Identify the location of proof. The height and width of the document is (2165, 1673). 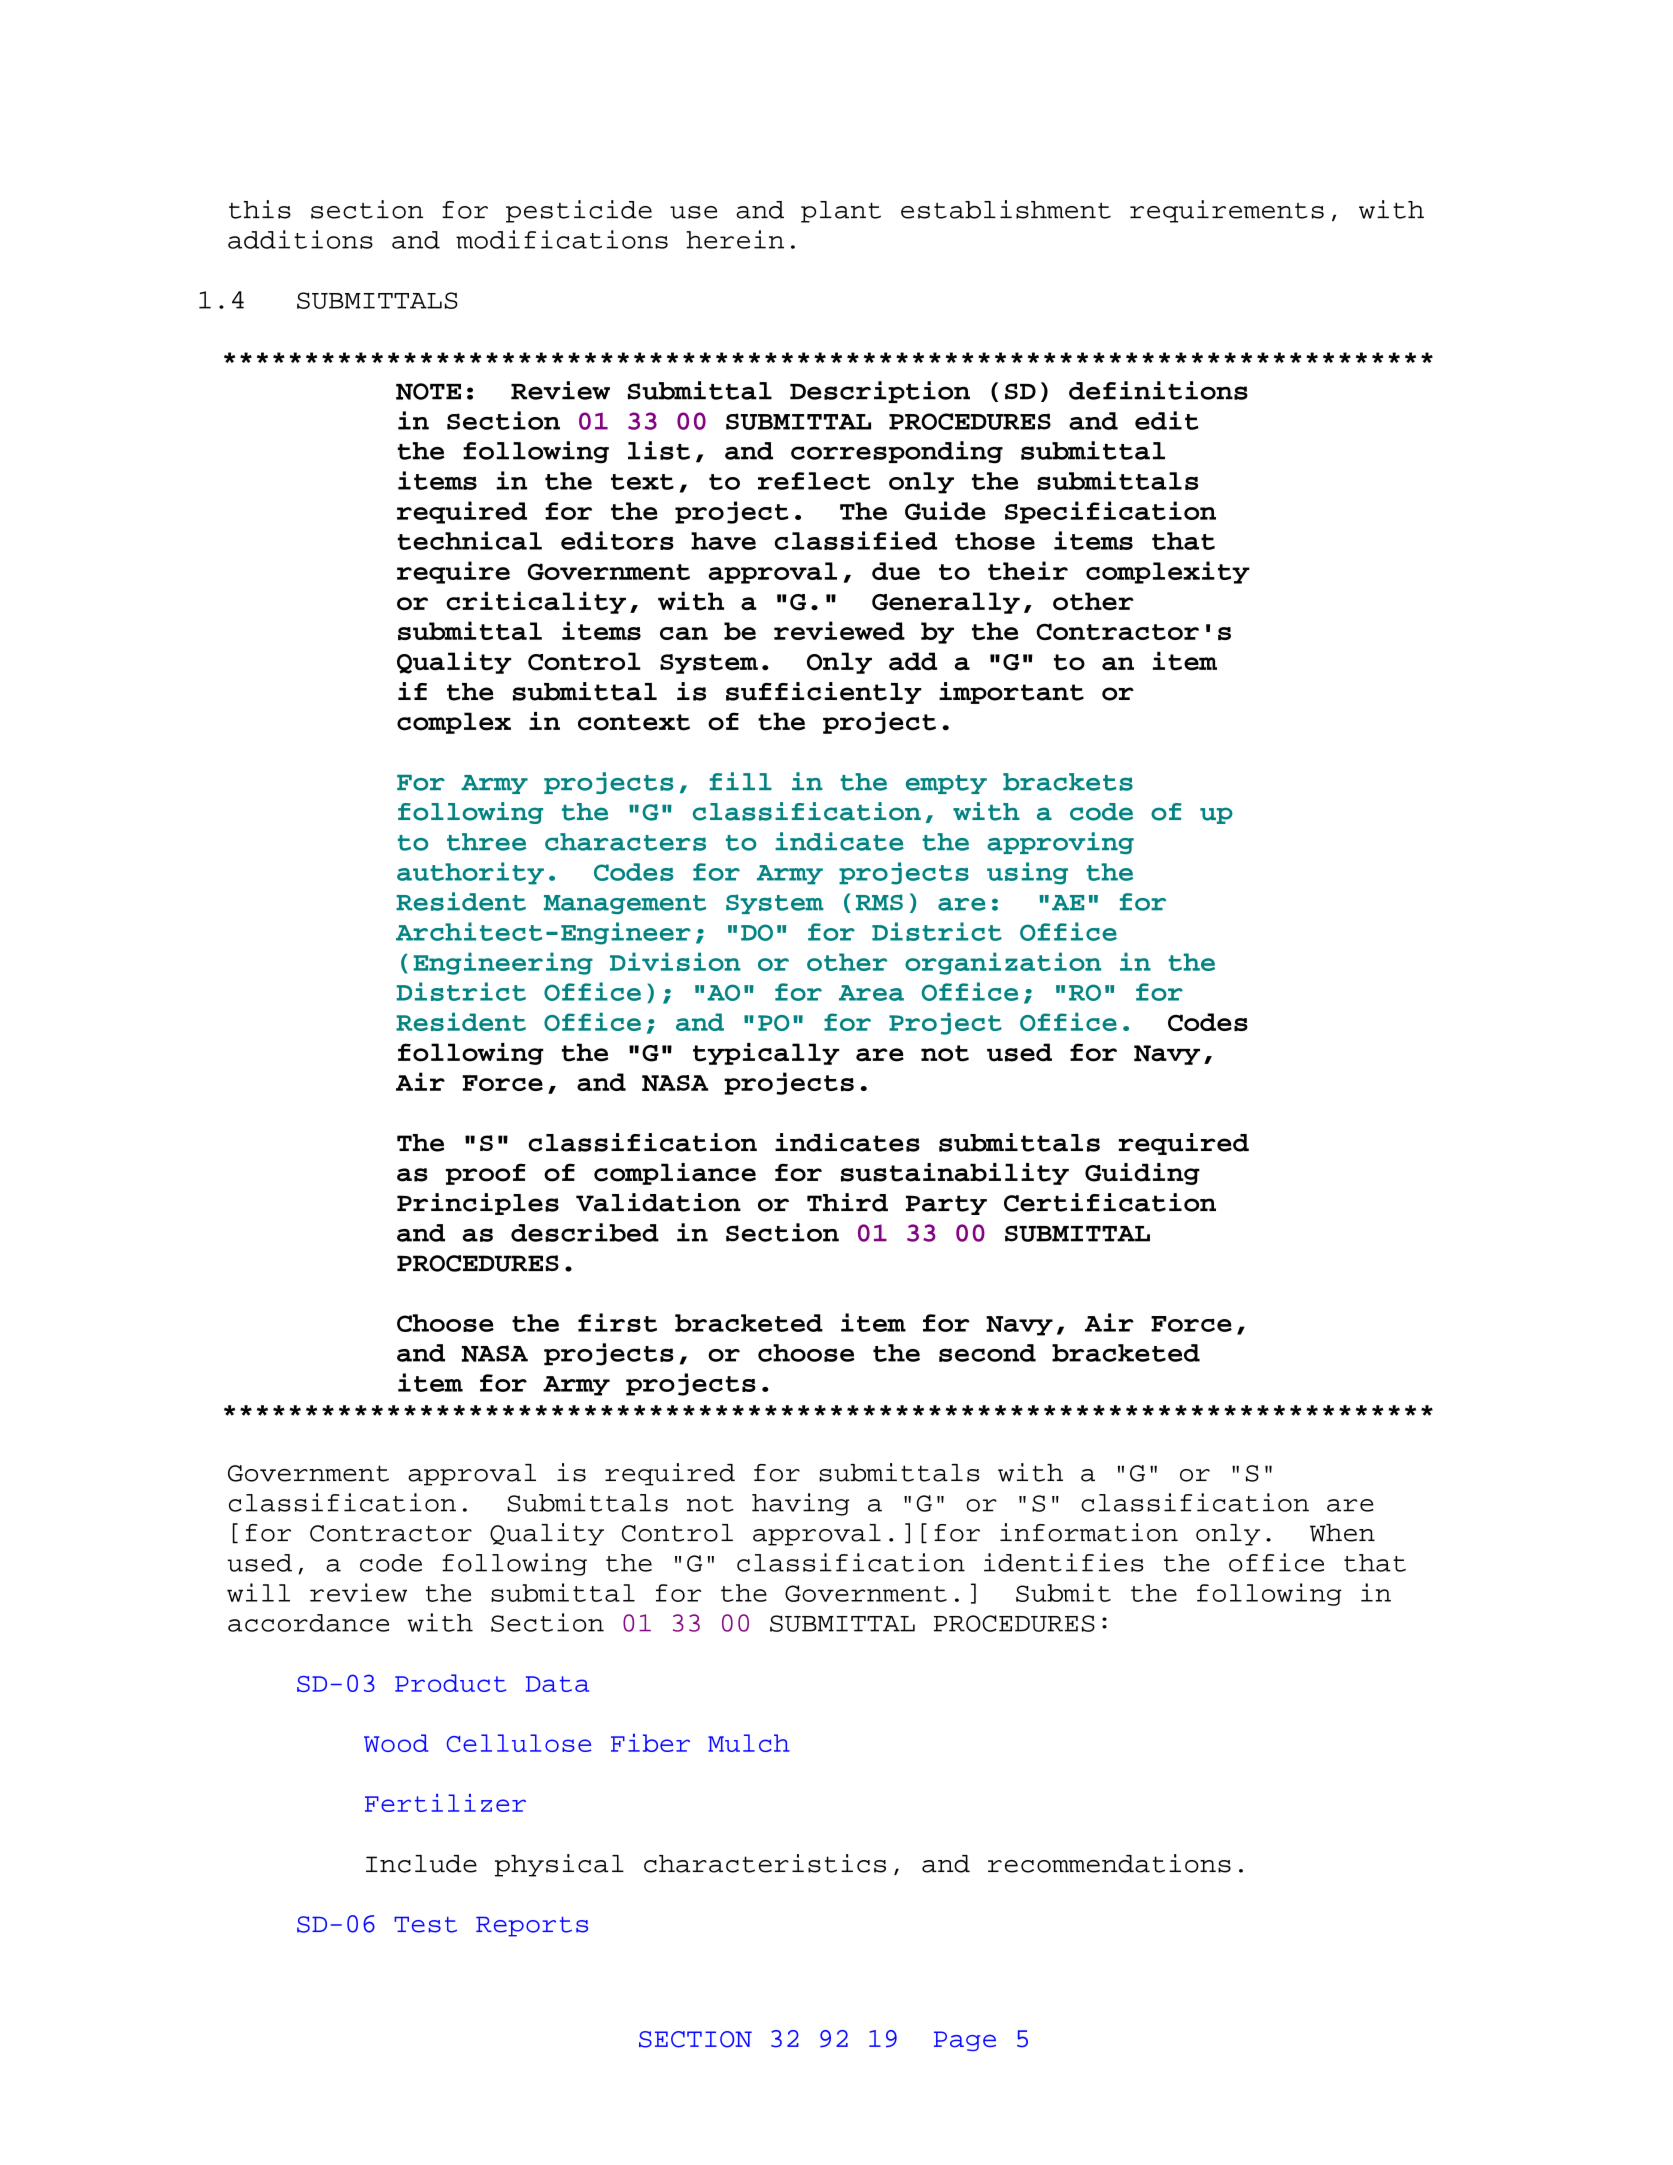
(486, 1174).
